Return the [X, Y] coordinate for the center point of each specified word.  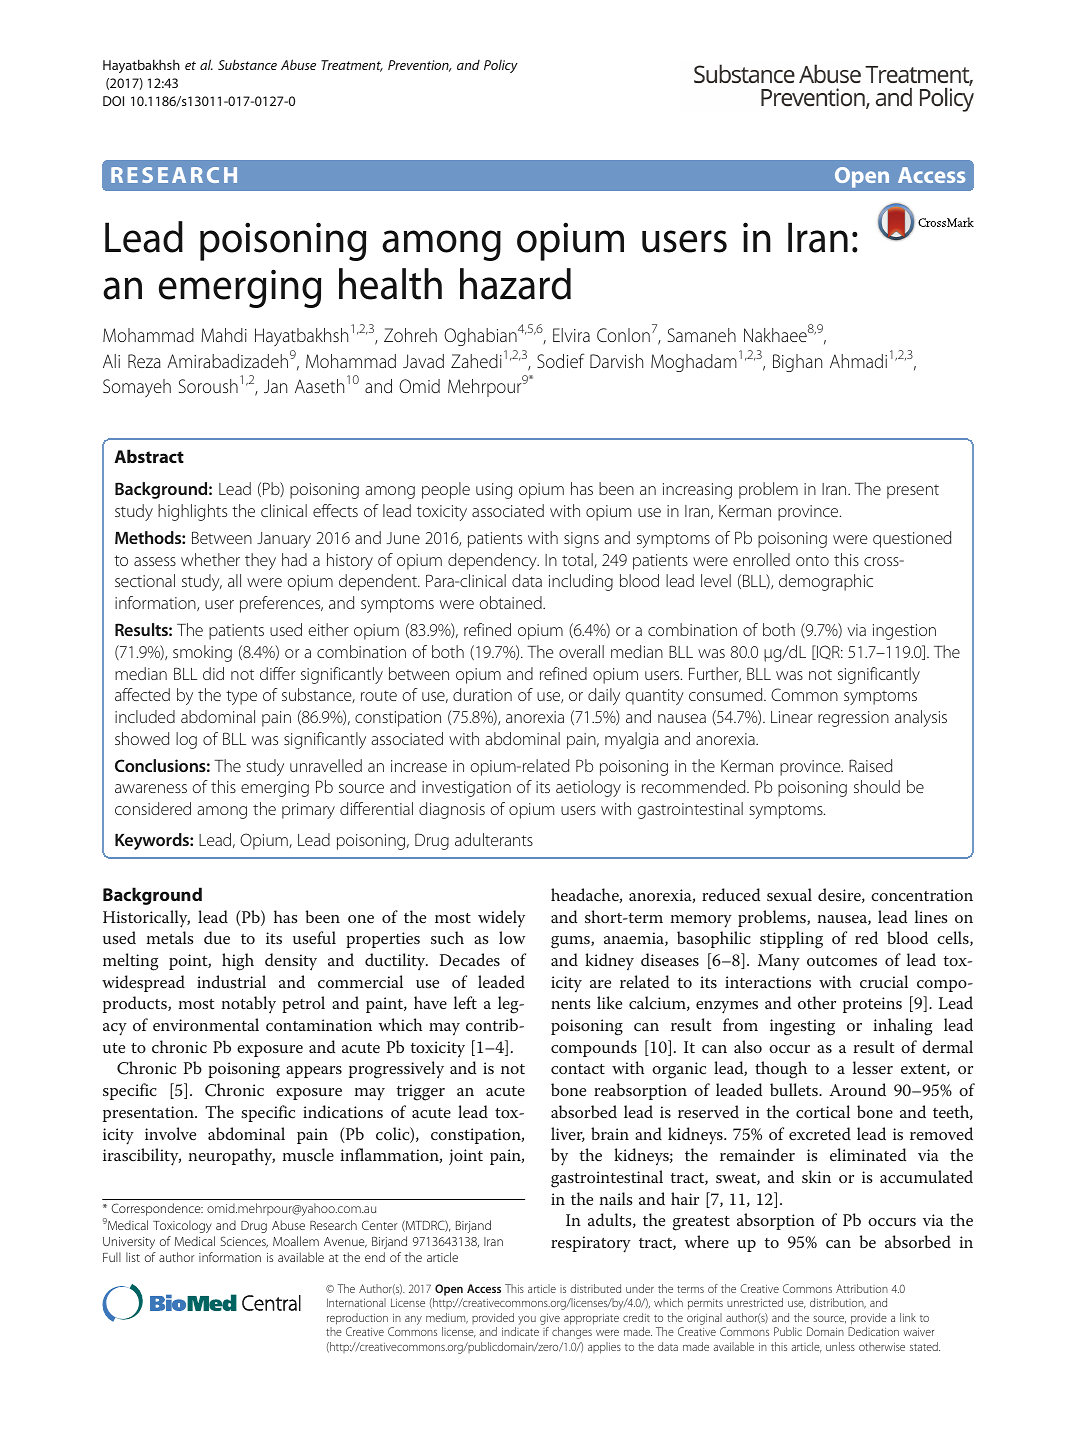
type [241, 697]
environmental [206, 1024]
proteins [872, 1005]
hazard [515, 284]
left [465, 1002]
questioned [912, 539]
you [527, 1320]
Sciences [244, 1242]
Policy [501, 66]
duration [482, 694]
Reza [144, 361]
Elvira [571, 335]
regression [853, 719]
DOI [113, 101]
